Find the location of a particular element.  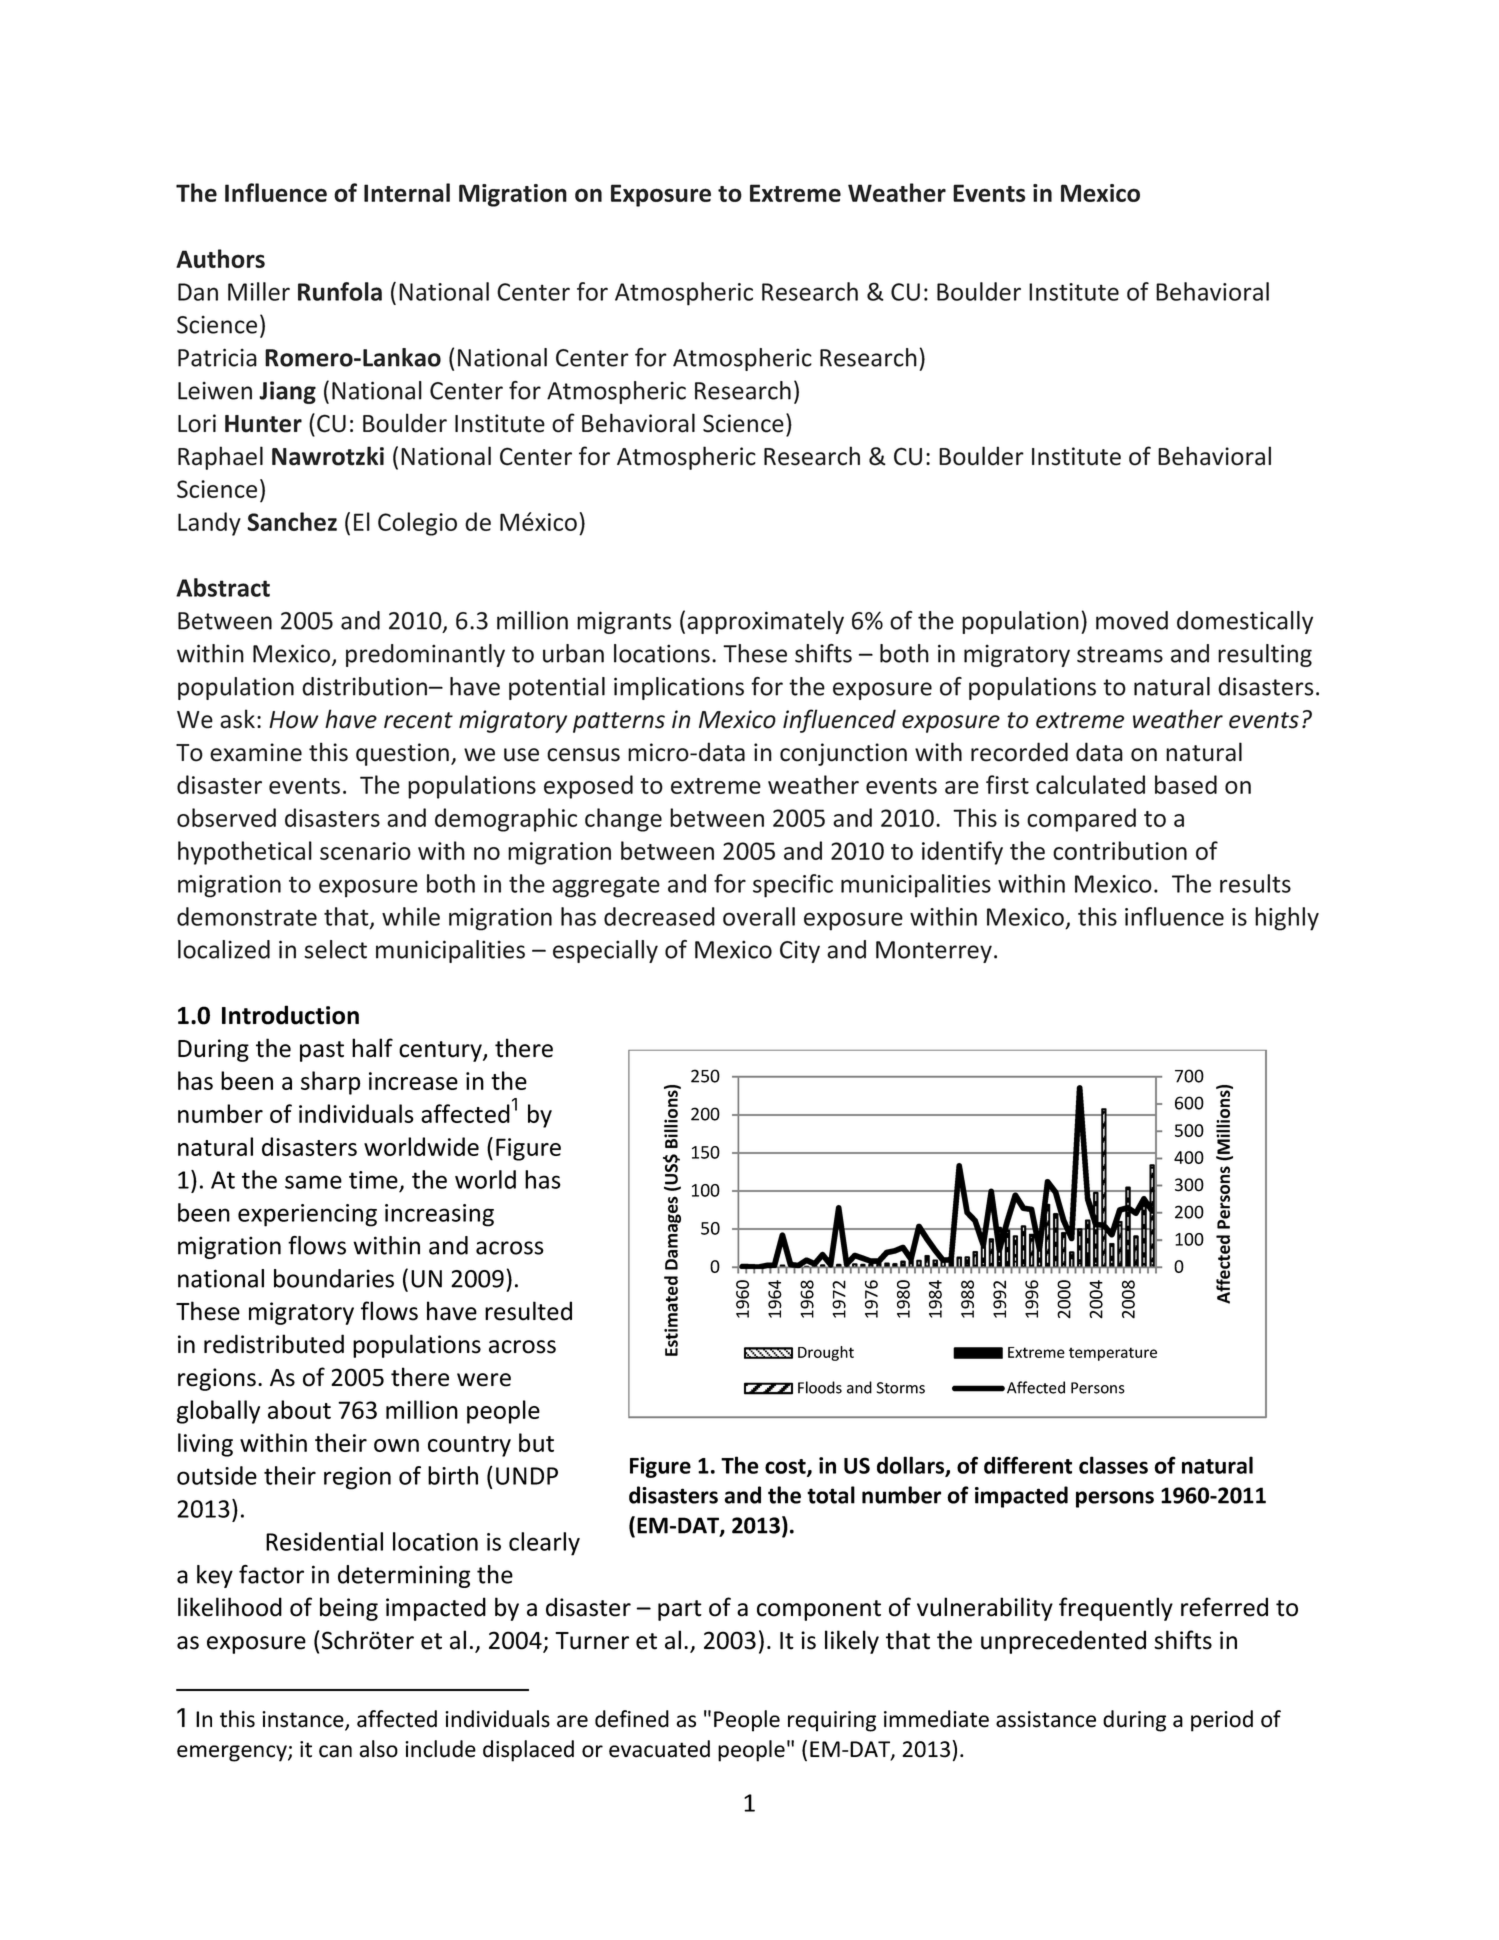

Miller is located at coordinates (259, 291).
